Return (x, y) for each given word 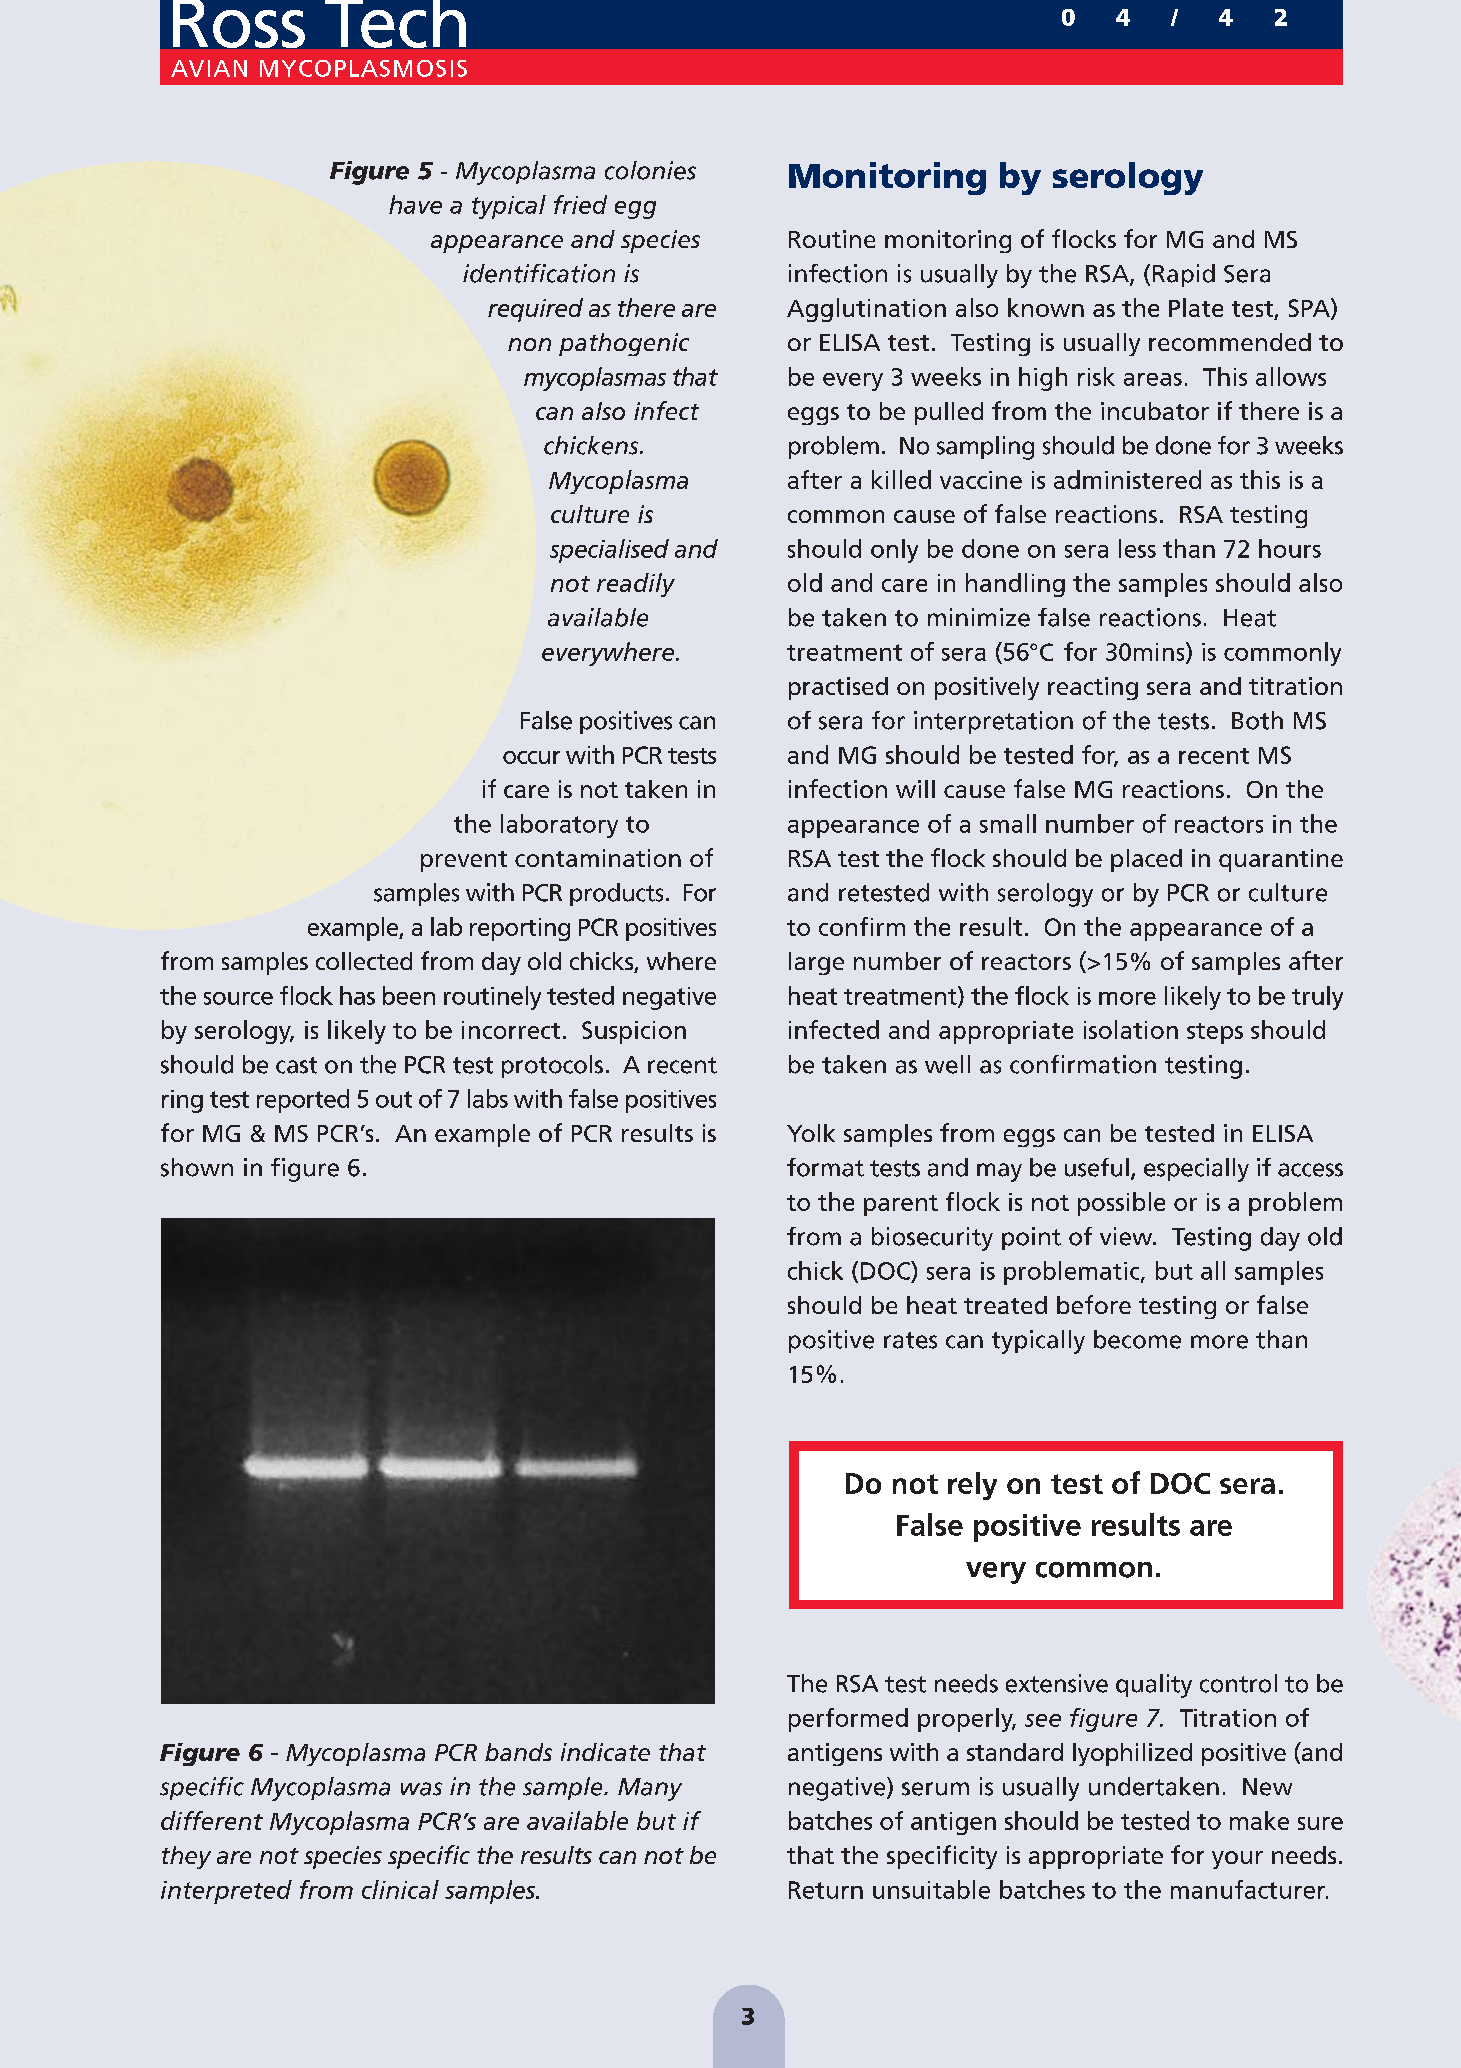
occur (531, 757)
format (825, 1167)
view (1127, 1236)
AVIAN (209, 68)
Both (1257, 720)
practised (838, 688)
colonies (650, 170)
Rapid (1184, 275)
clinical (400, 1889)
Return (826, 1890)
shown (197, 1167)
